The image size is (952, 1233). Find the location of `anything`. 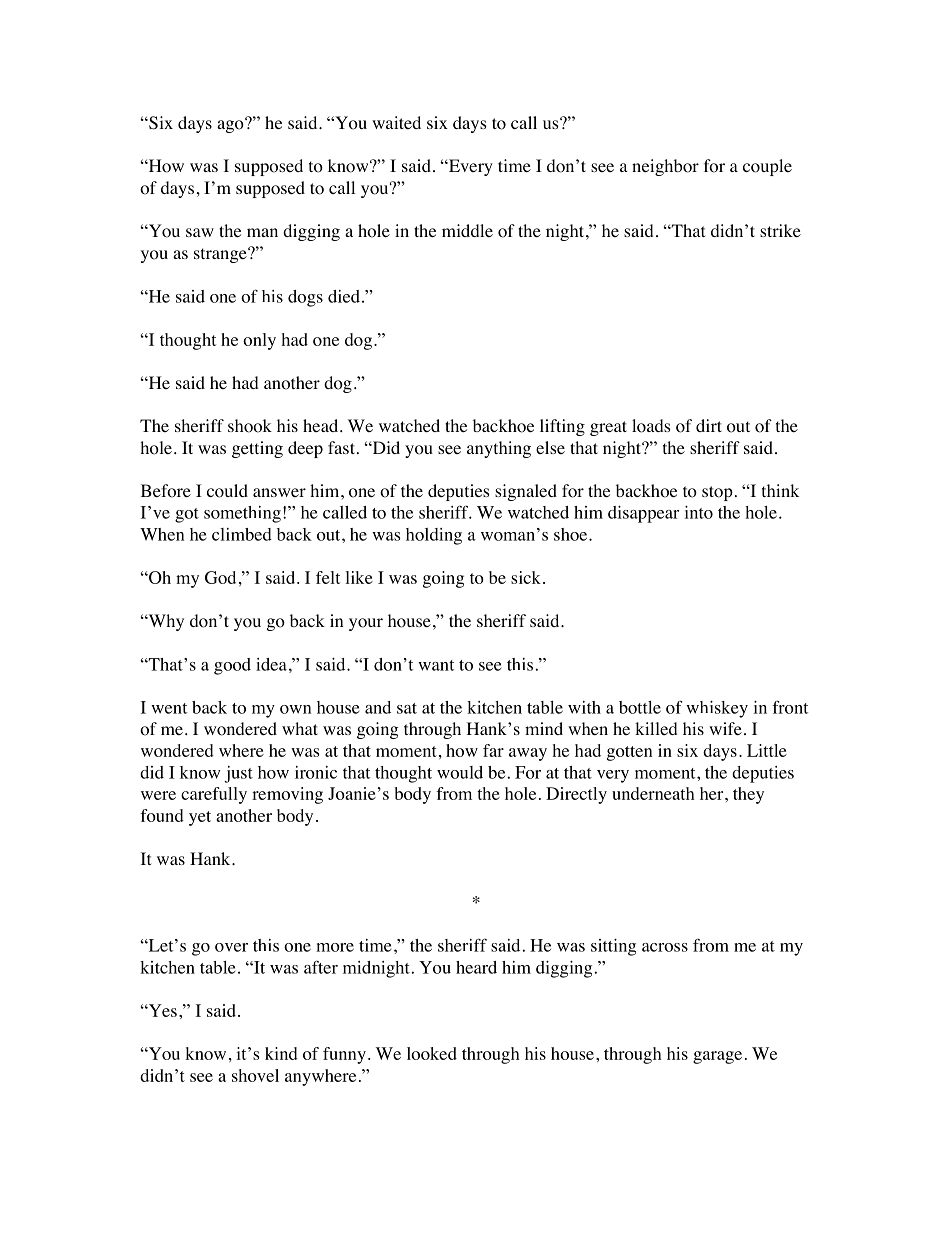

anything is located at coordinates (499, 449).
